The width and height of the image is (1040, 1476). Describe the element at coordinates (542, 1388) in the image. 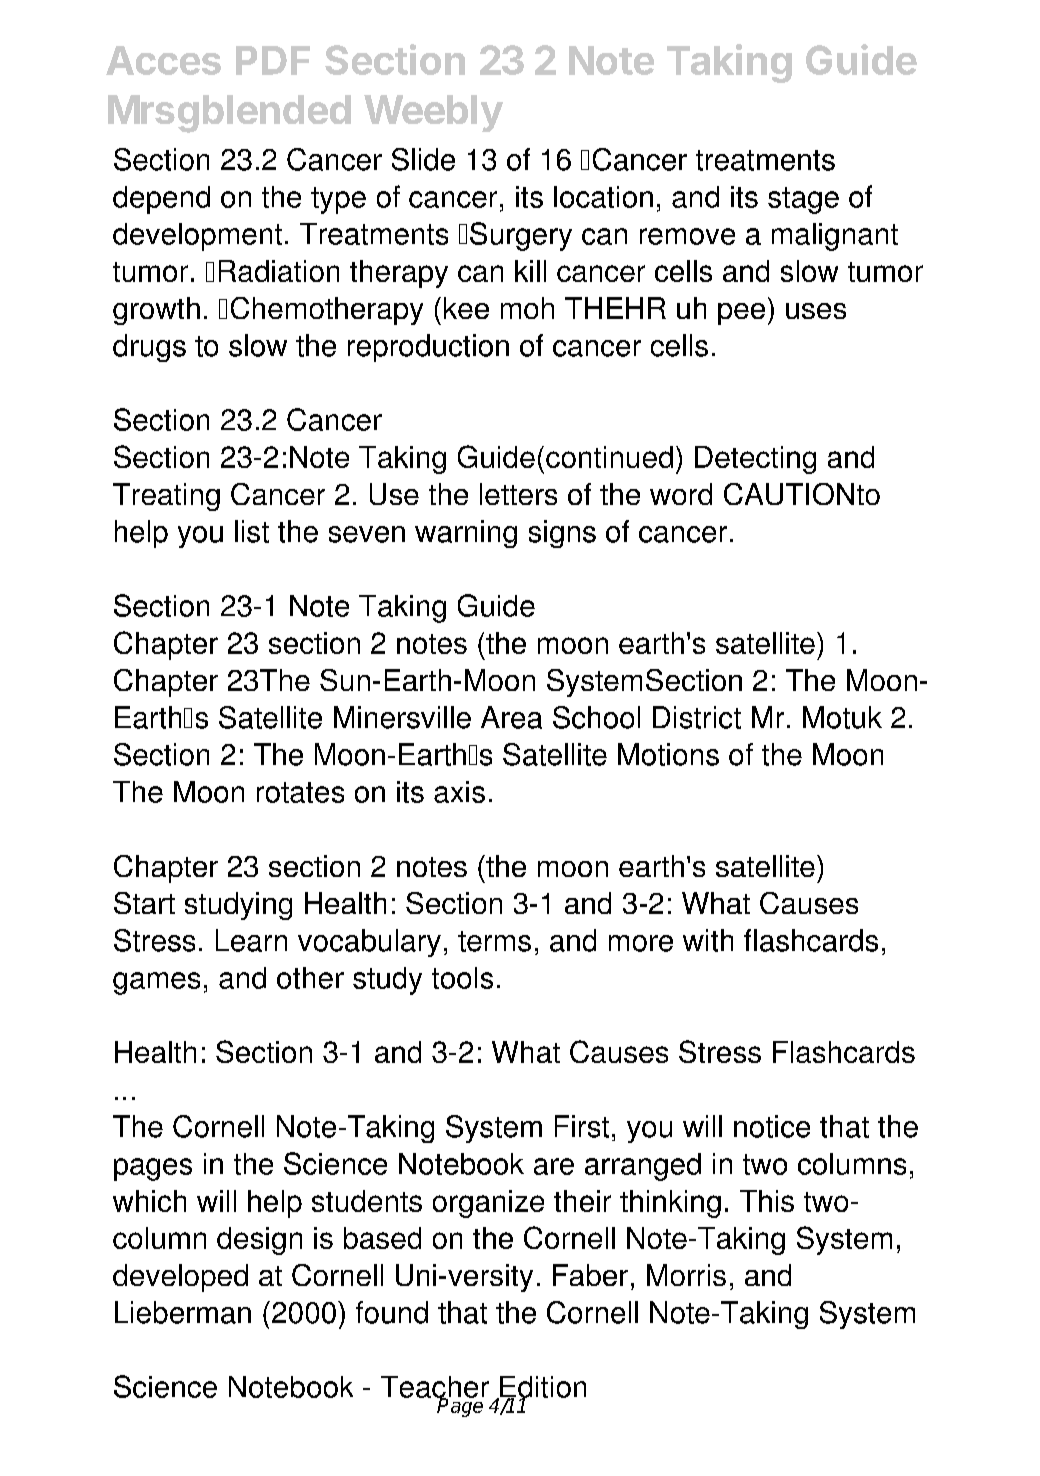

I see `Edition` at that location.
